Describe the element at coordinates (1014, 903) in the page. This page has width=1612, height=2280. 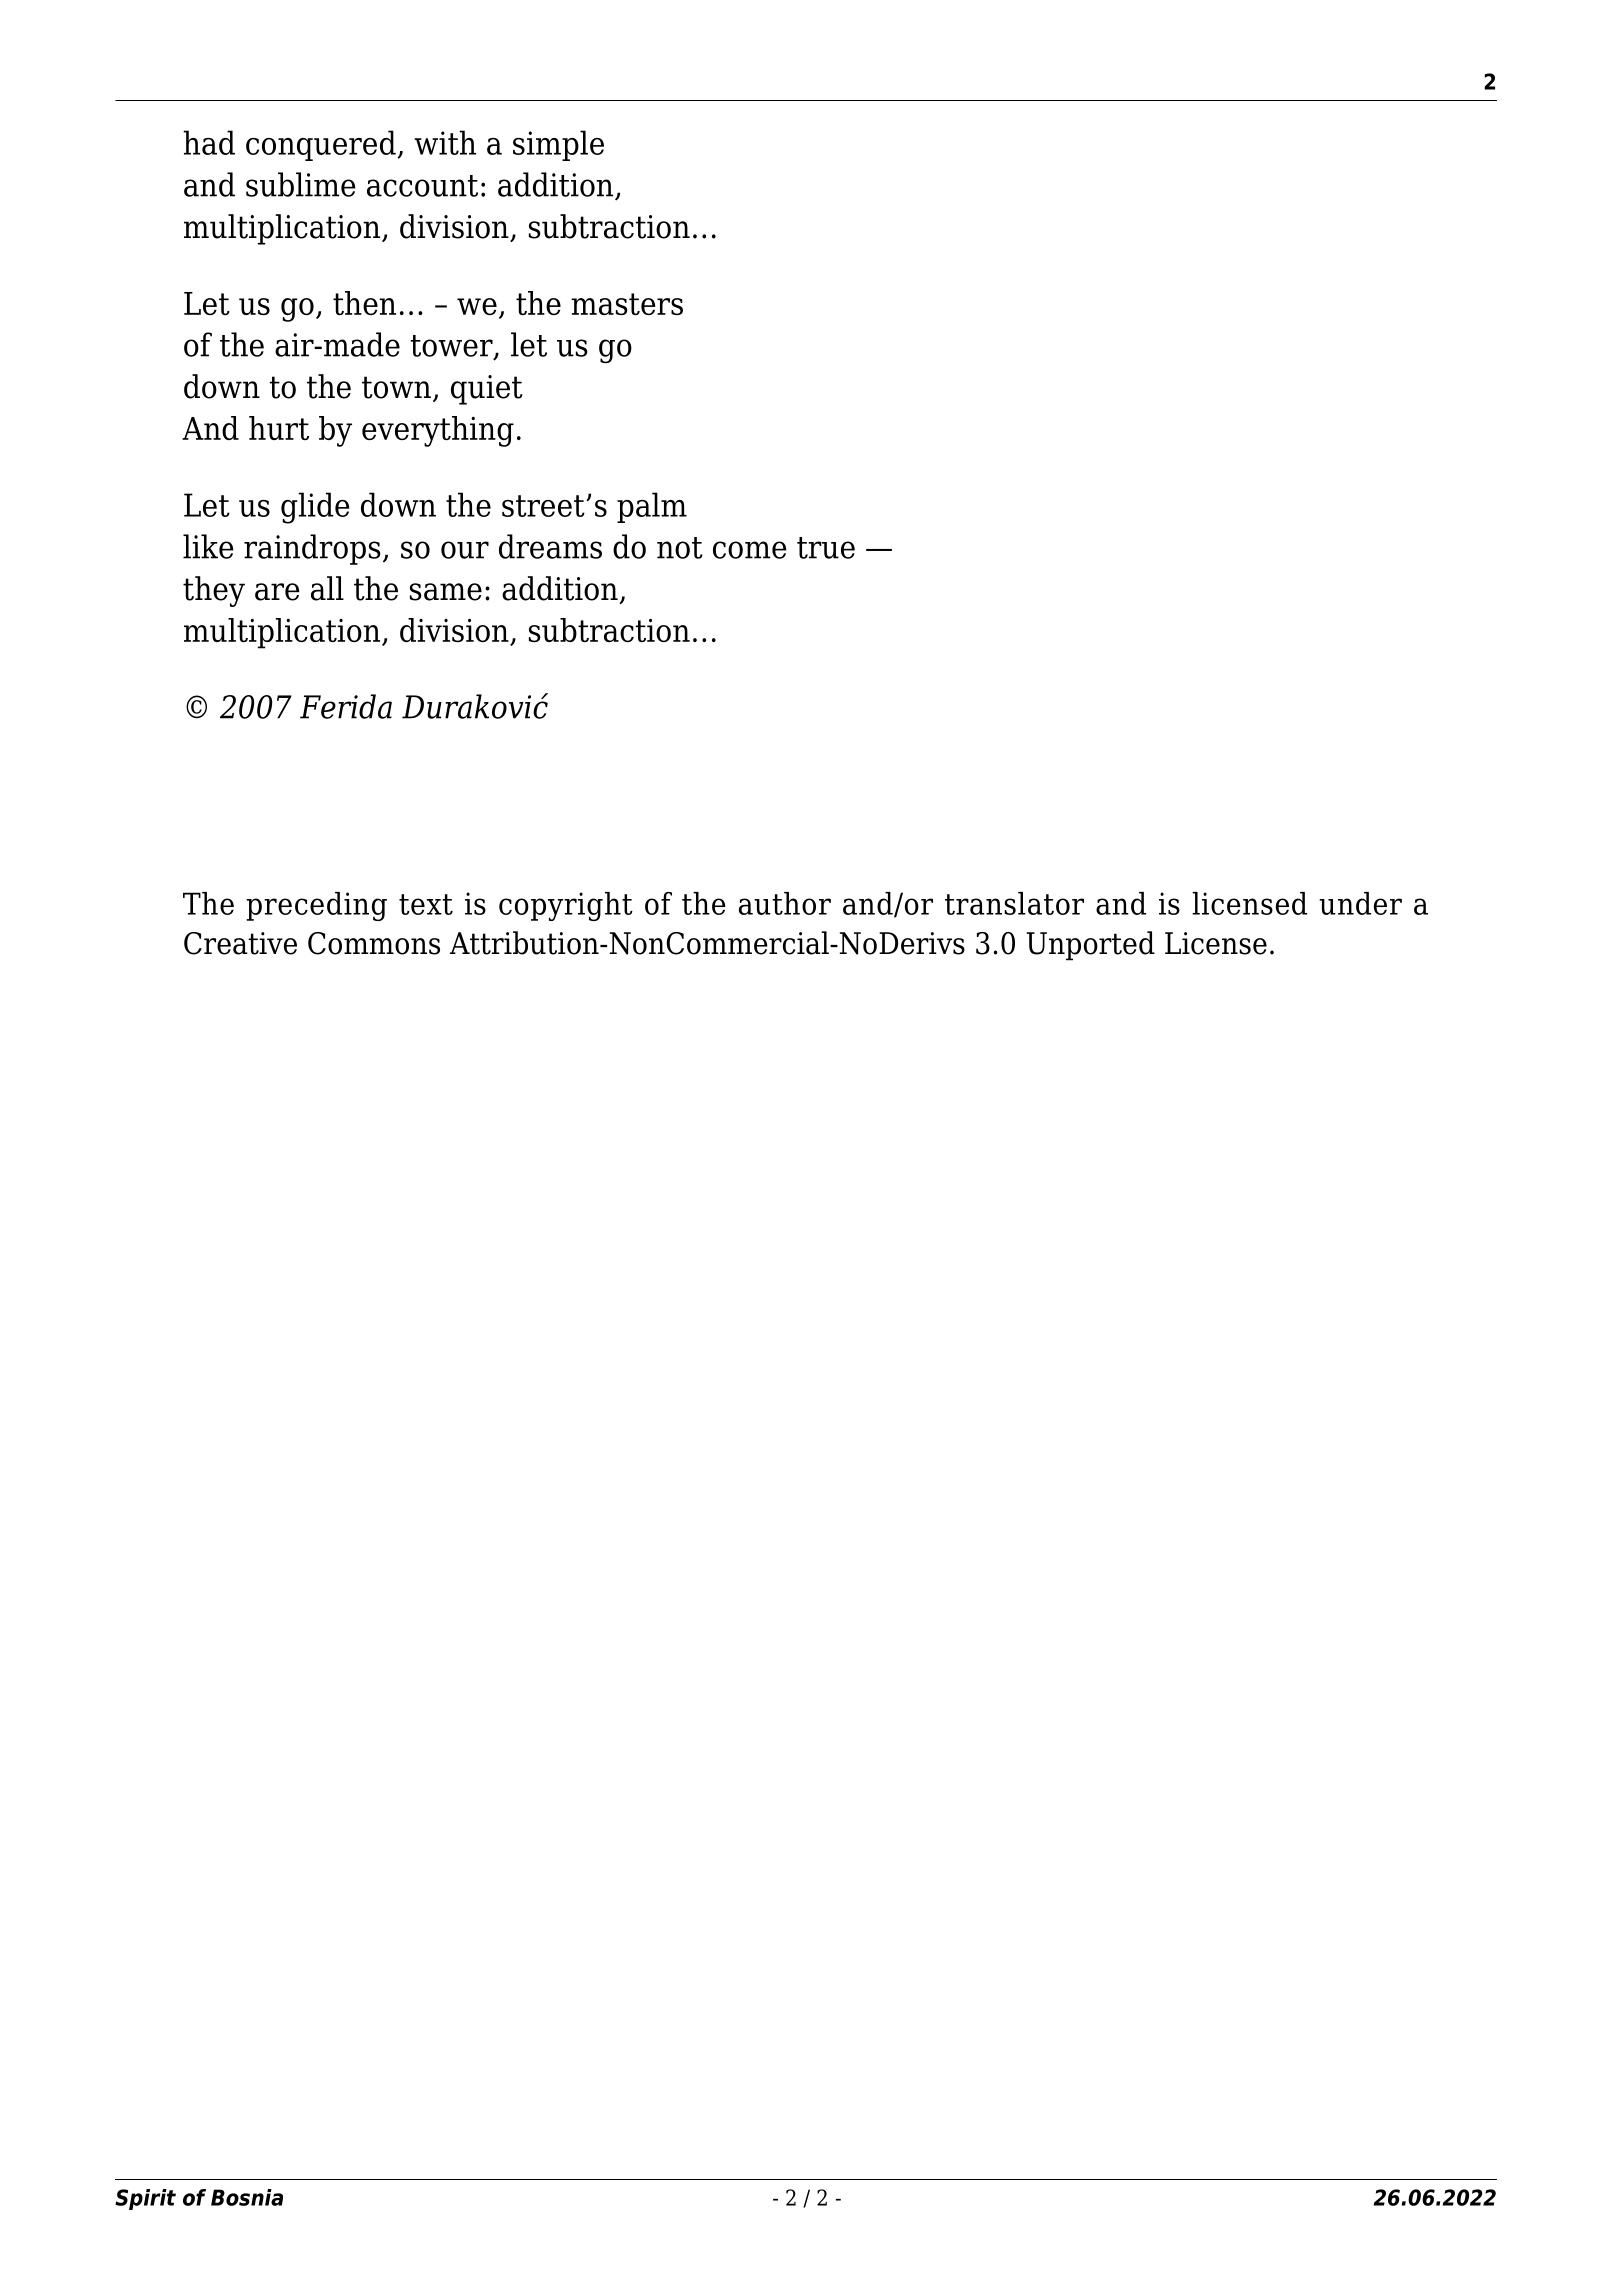
I see `translator` at that location.
